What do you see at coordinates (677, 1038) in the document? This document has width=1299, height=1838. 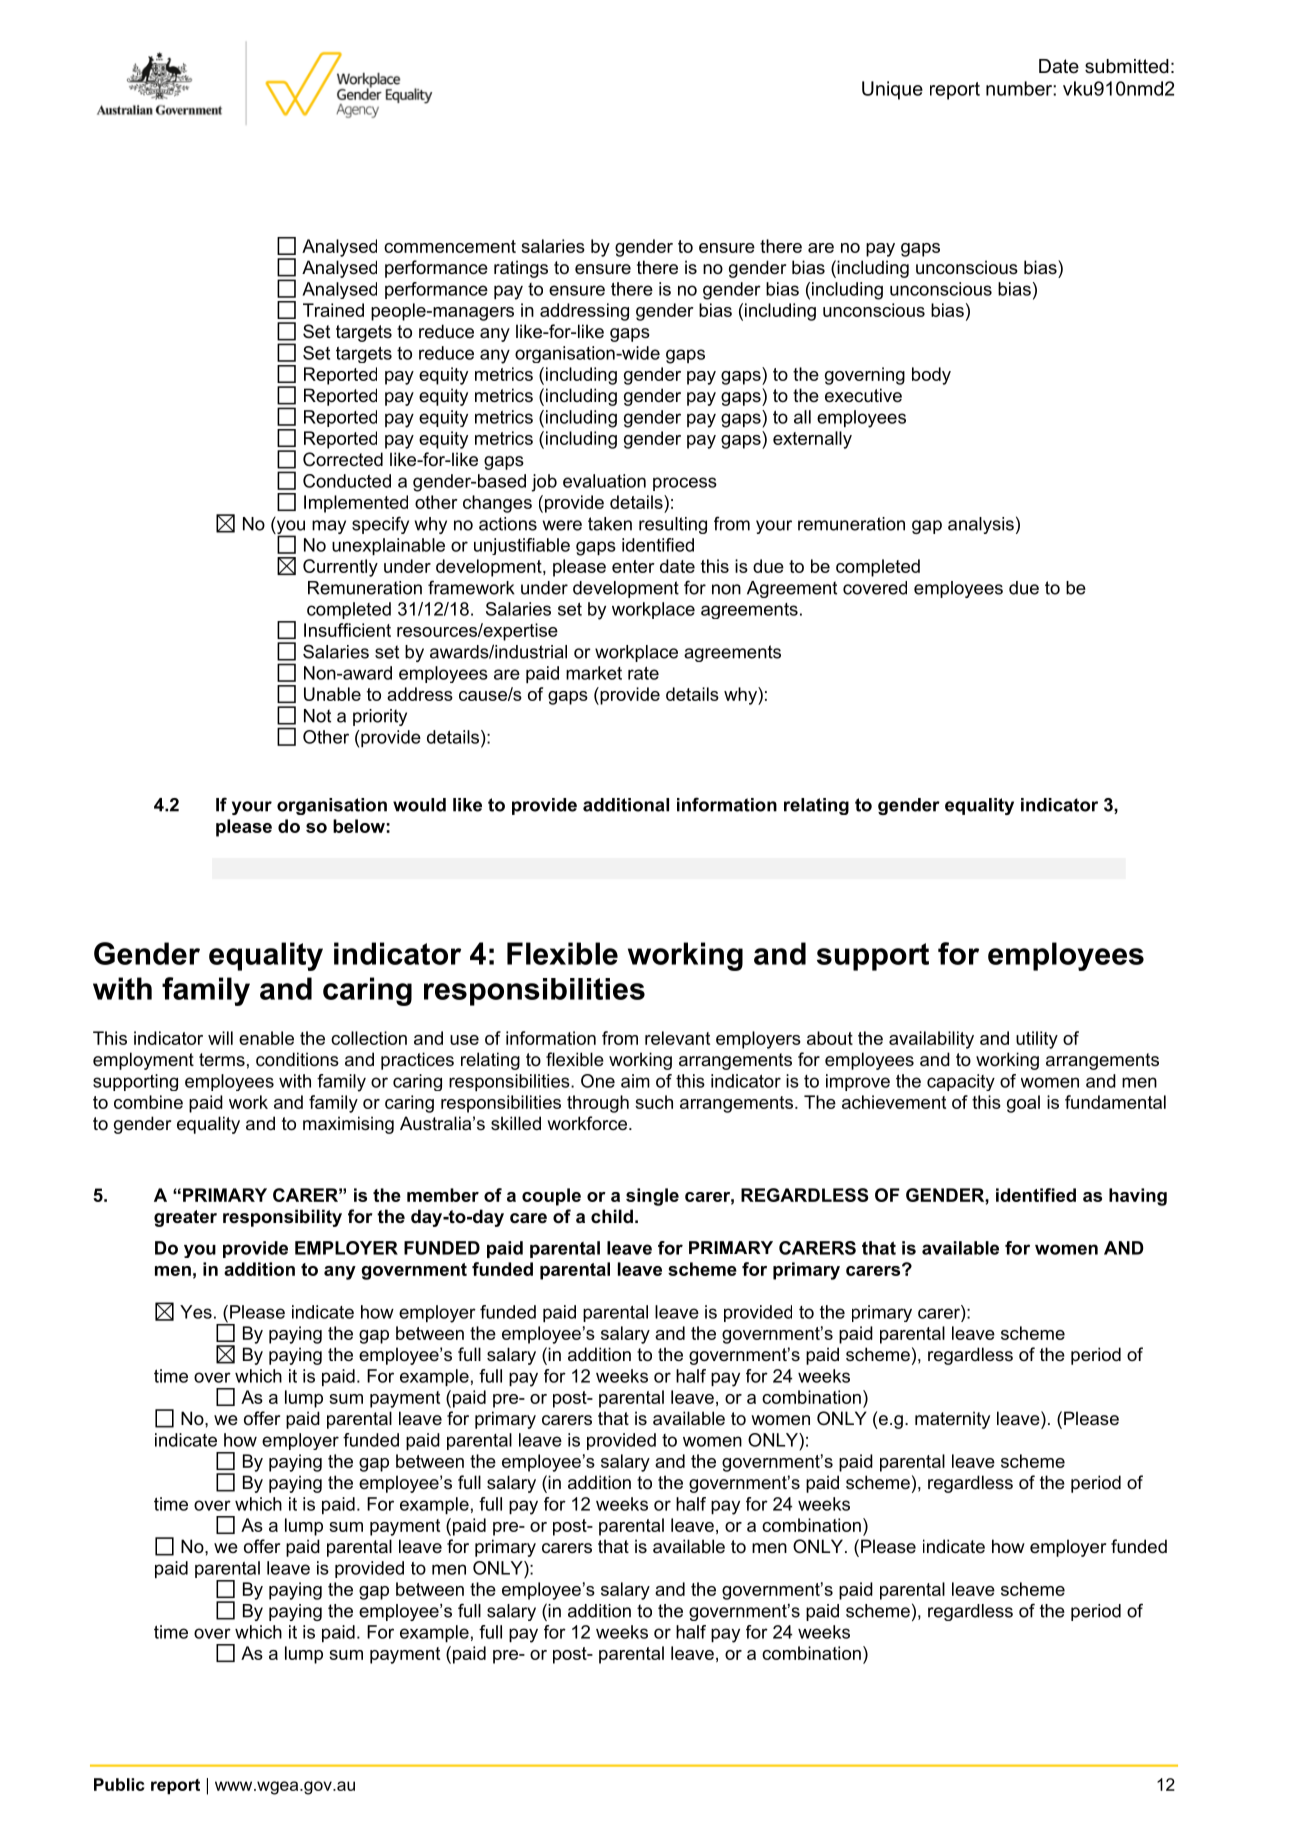 I see `relevant` at bounding box center [677, 1038].
